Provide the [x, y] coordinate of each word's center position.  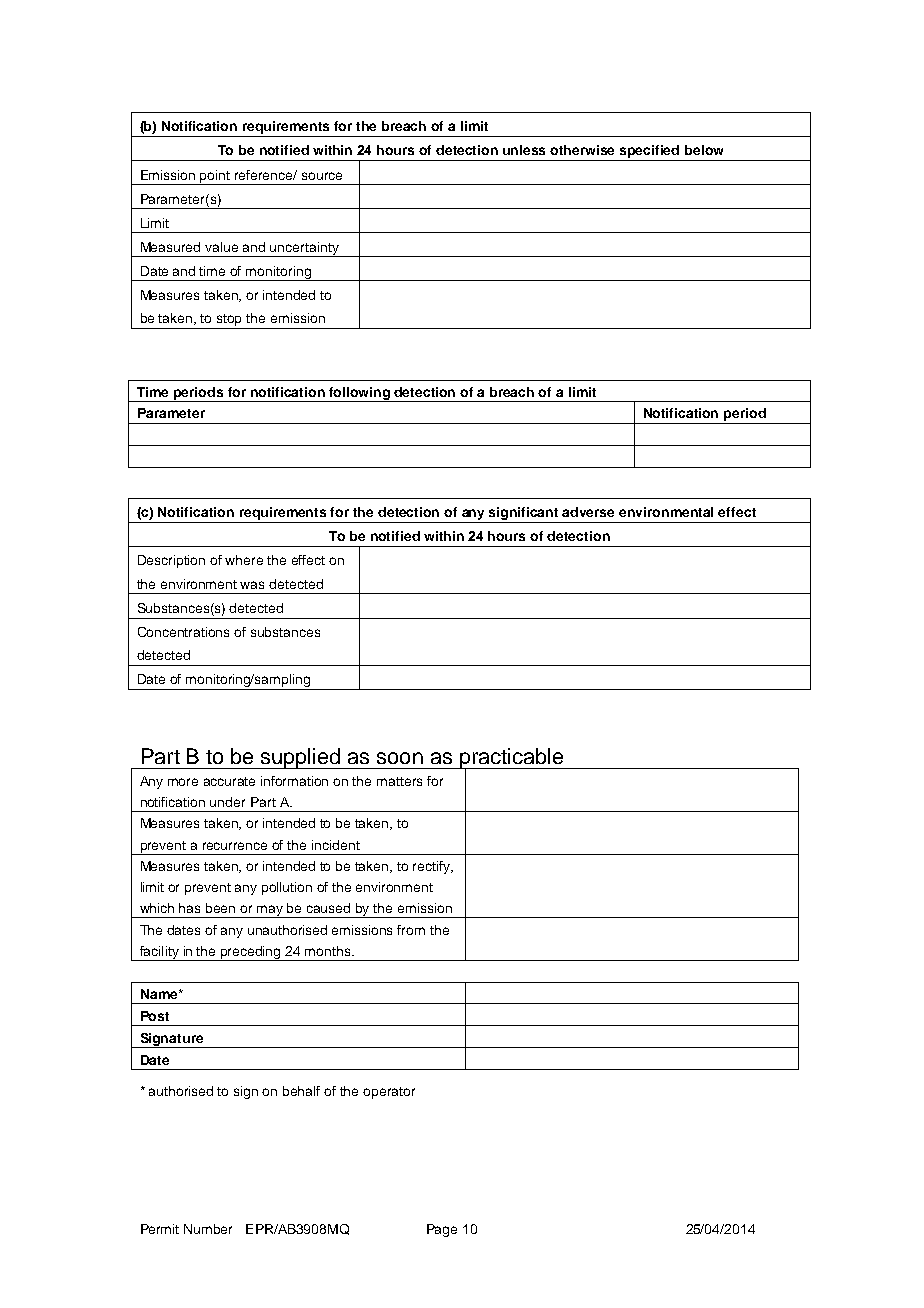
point [216, 177]
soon [400, 758]
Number [208, 1229]
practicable [511, 759]
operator [389, 1093]
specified [650, 153]
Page [442, 1230]
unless [524, 150]
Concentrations [183, 632]
